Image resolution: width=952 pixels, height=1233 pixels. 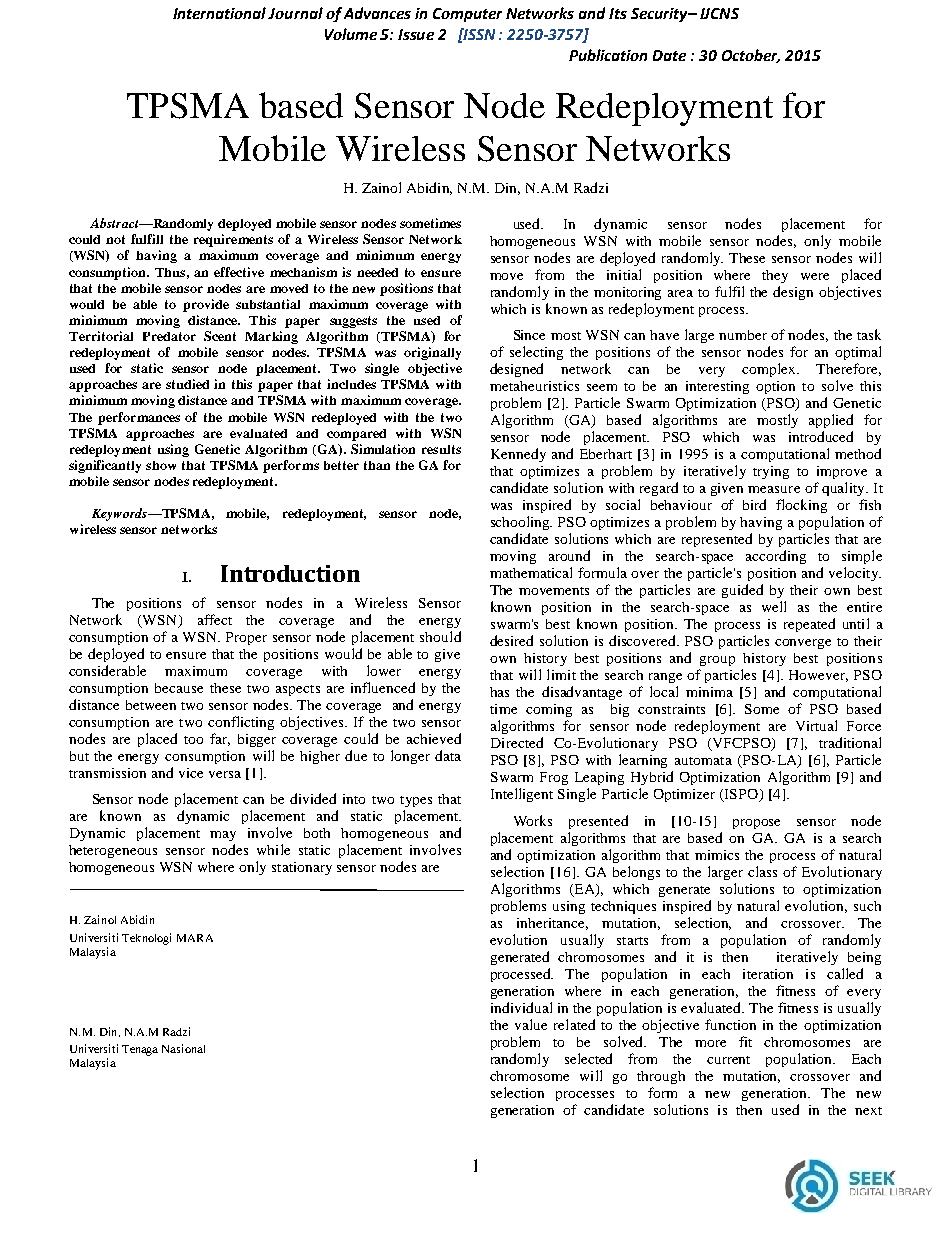 What do you see at coordinates (448, 755) in the document?
I see `data` at bounding box center [448, 755].
